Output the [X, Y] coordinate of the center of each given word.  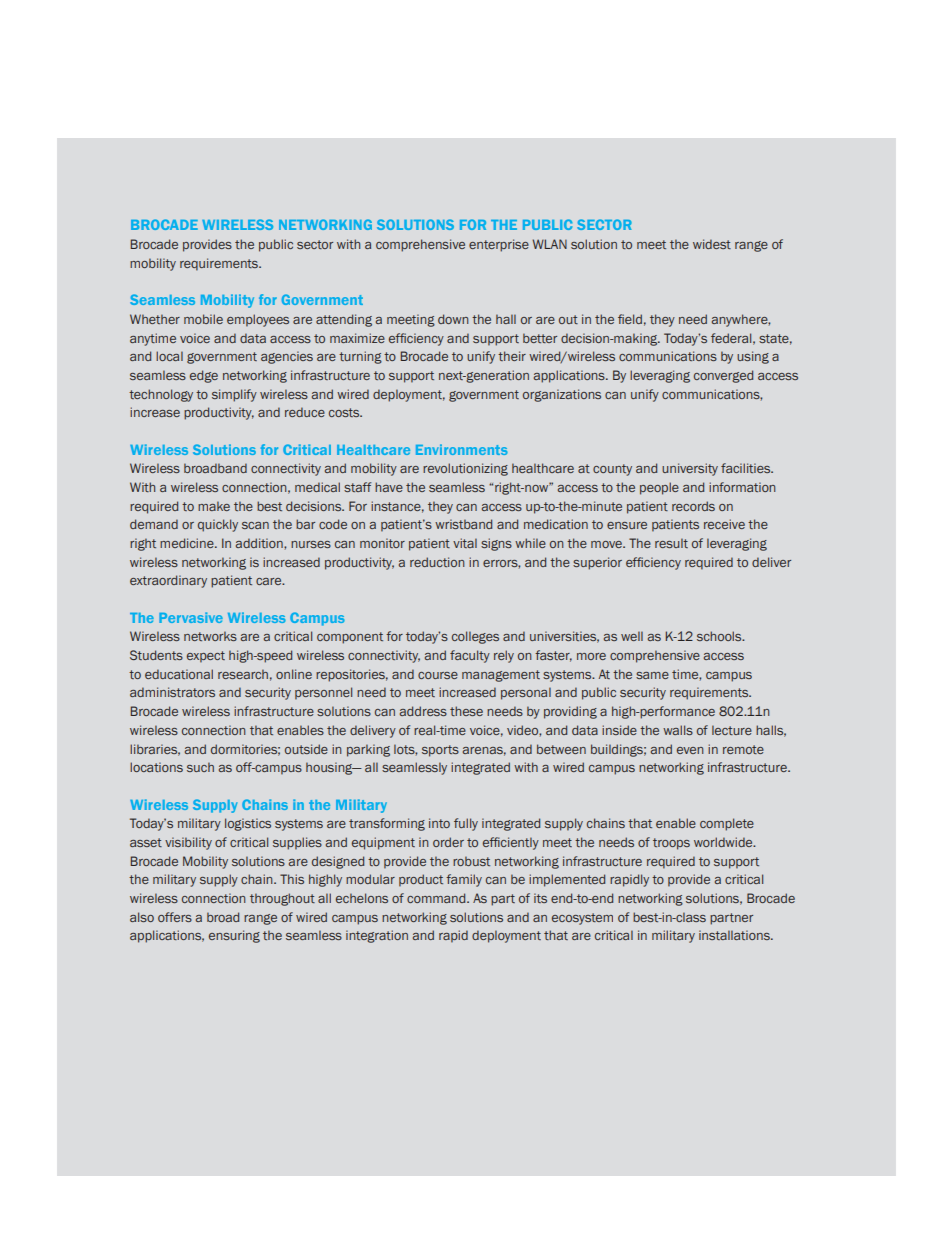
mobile [203, 319]
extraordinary [168, 581]
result [671, 543]
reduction [437, 562]
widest [712, 244]
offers [175, 917]
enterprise [499, 245]
